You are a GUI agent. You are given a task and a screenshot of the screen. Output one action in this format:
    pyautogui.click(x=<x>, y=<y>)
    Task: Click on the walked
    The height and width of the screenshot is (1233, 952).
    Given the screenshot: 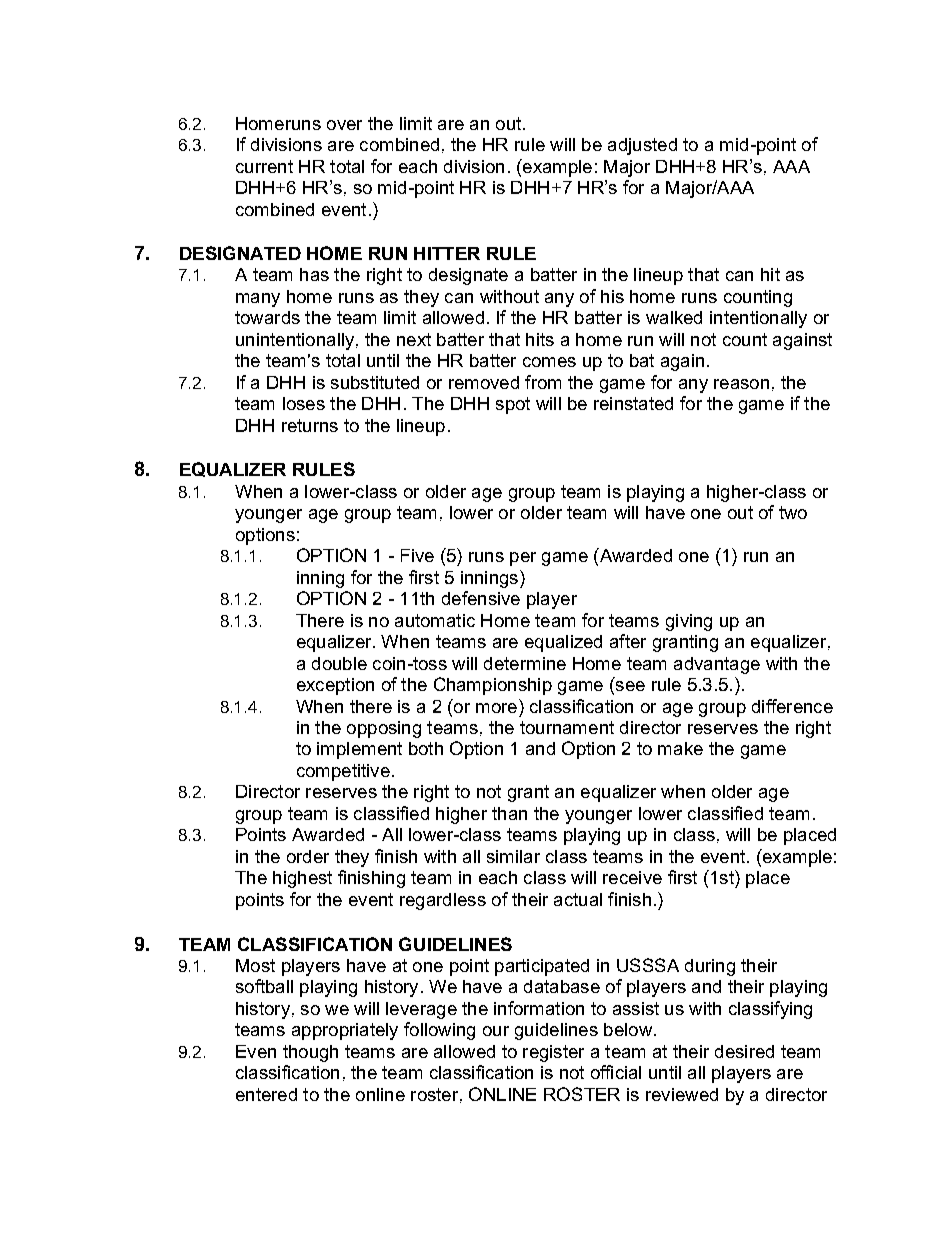 What is the action you would take?
    pyautogui.click(x=674, y=317)
